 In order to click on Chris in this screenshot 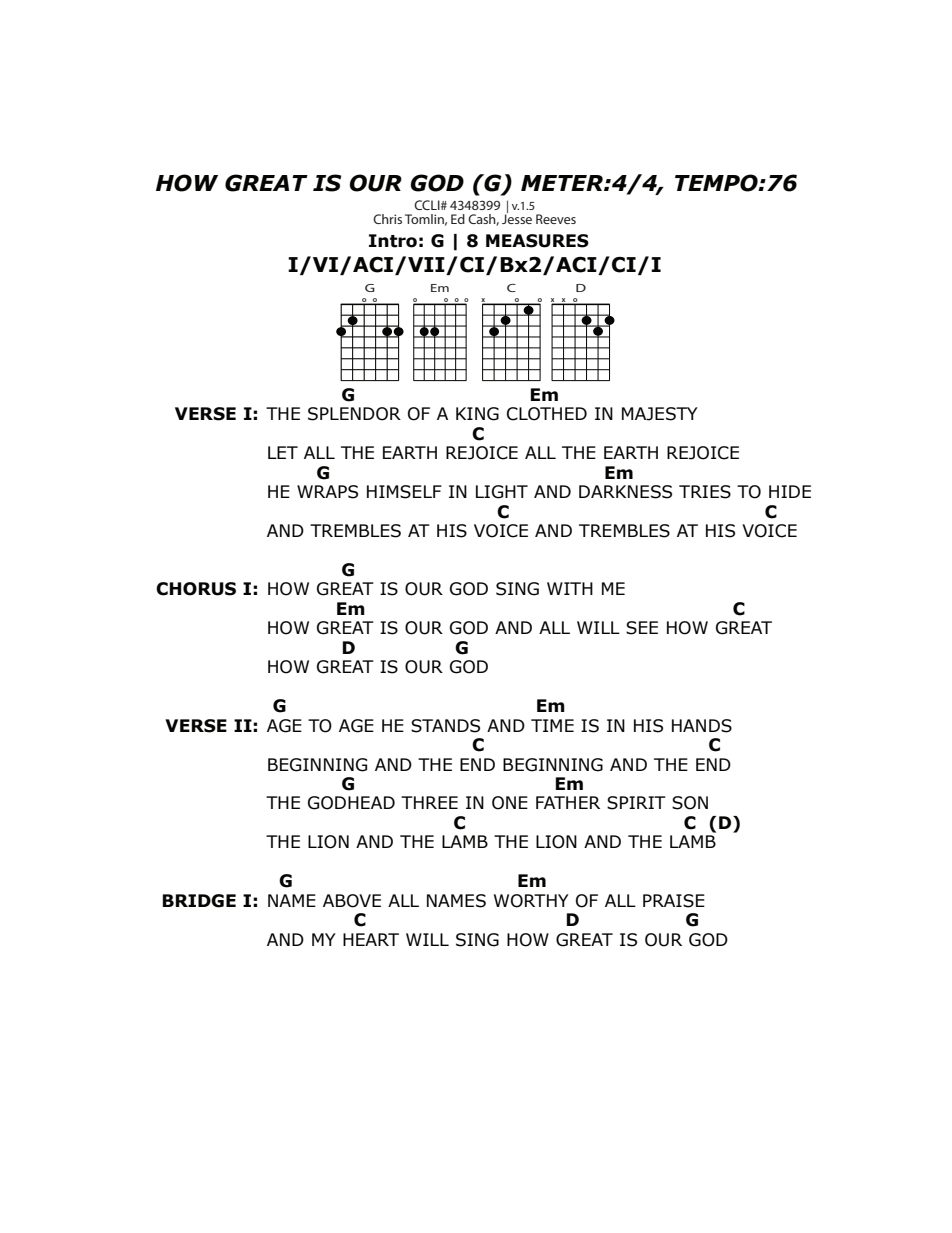, I will do `click(387, 219)`.
